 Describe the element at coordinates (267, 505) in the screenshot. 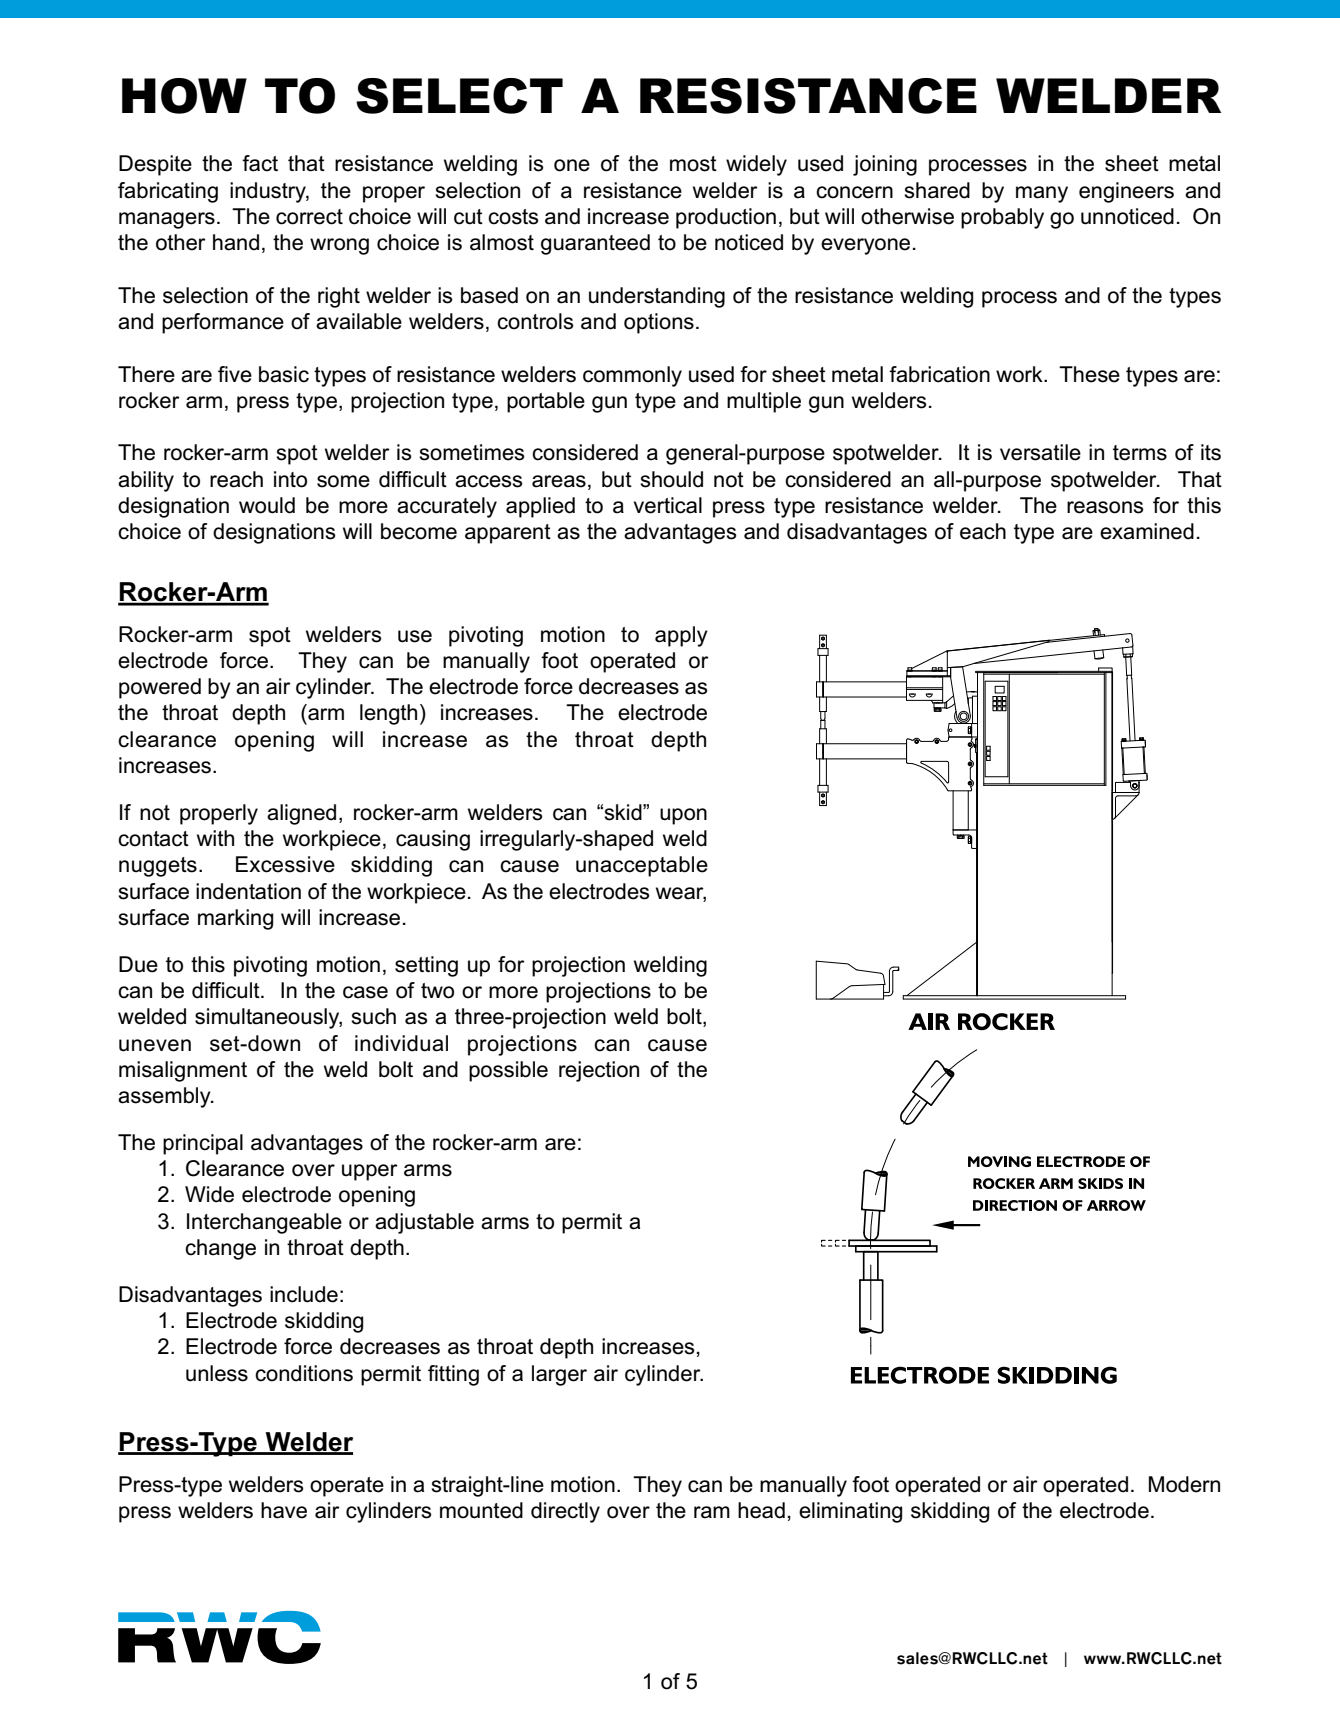

I see `would` at that location.
